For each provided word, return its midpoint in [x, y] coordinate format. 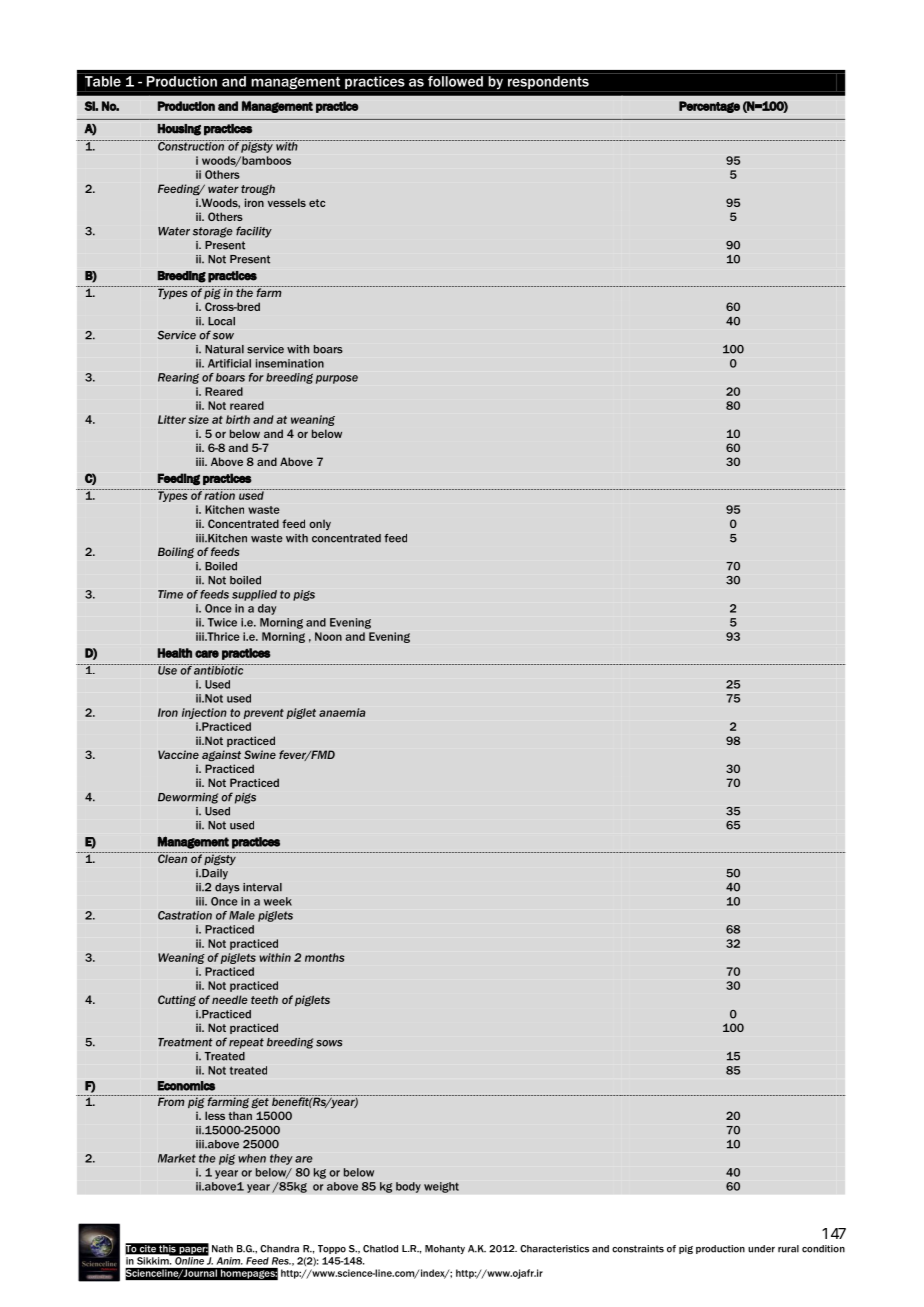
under [761, 1249]
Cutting [177, 1000]
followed [455, 81]
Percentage [709, 107]
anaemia [342, 712]
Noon [328, 636]
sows [329, 1043]
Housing [179, 130]
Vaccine [178, 754]
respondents [548, 82]
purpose [337, 379]
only [320, 524]
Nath [222, 1249]
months [325, 957]
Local [221, 321]
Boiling [176, 552]
